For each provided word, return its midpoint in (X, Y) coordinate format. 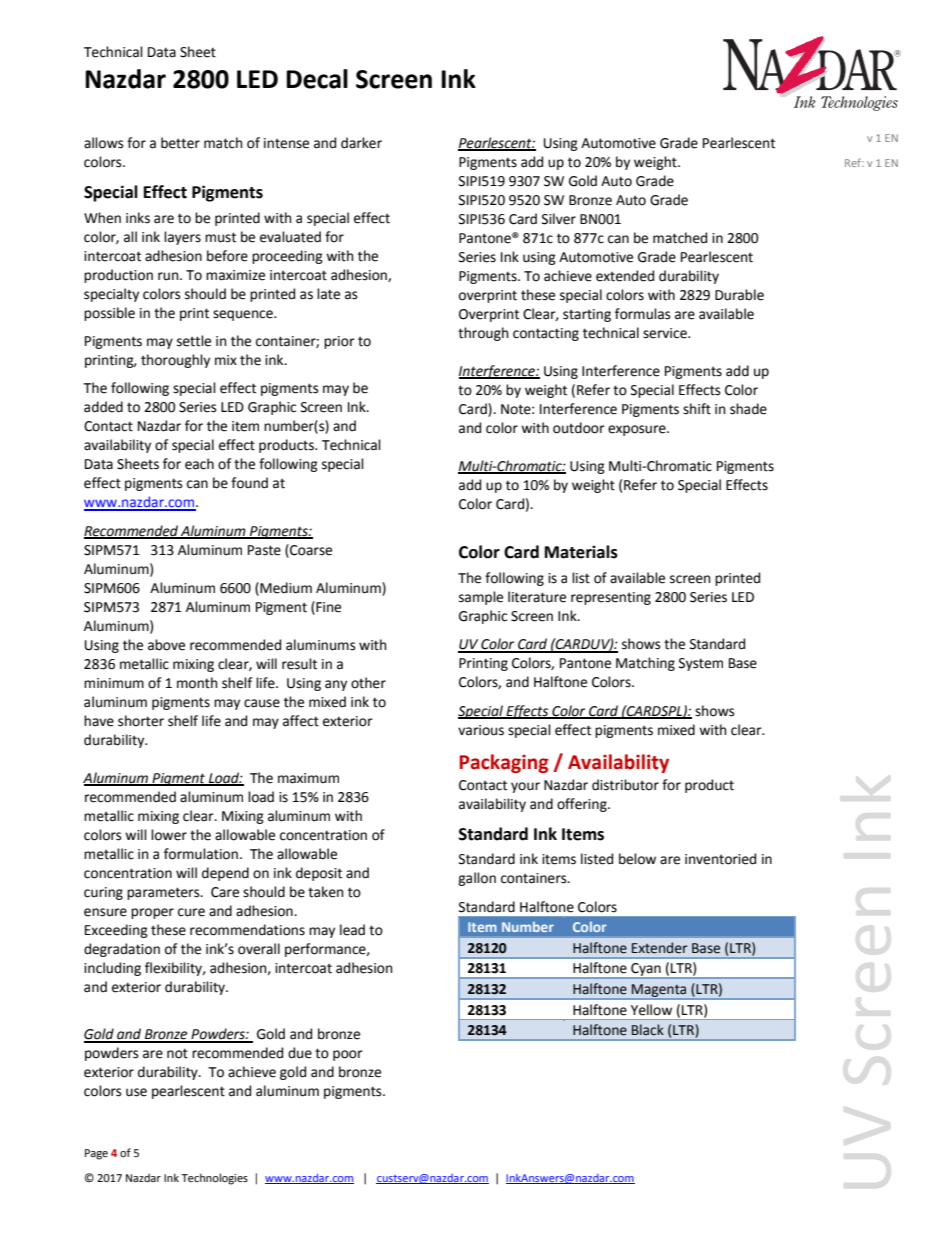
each (199, 464)
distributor (625, 785)
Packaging (504, 763)
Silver (559, 219)
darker (361, 143)
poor (348, 1055)
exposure (638, 430)
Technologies (214, 1179)
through (483, 334)
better (180, 143)
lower (169, 835)
